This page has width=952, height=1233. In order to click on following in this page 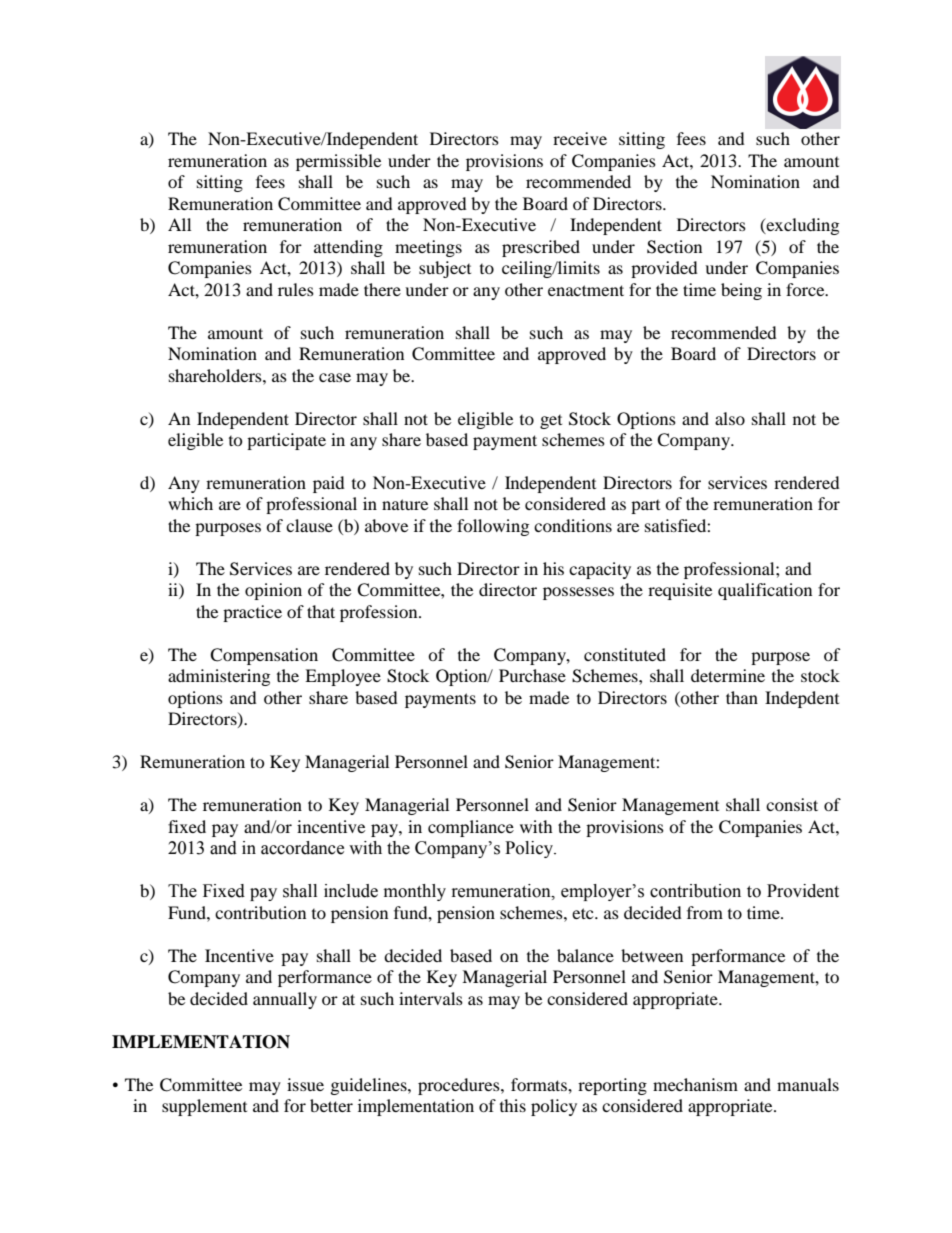, I will do `click(493, 527)`.
